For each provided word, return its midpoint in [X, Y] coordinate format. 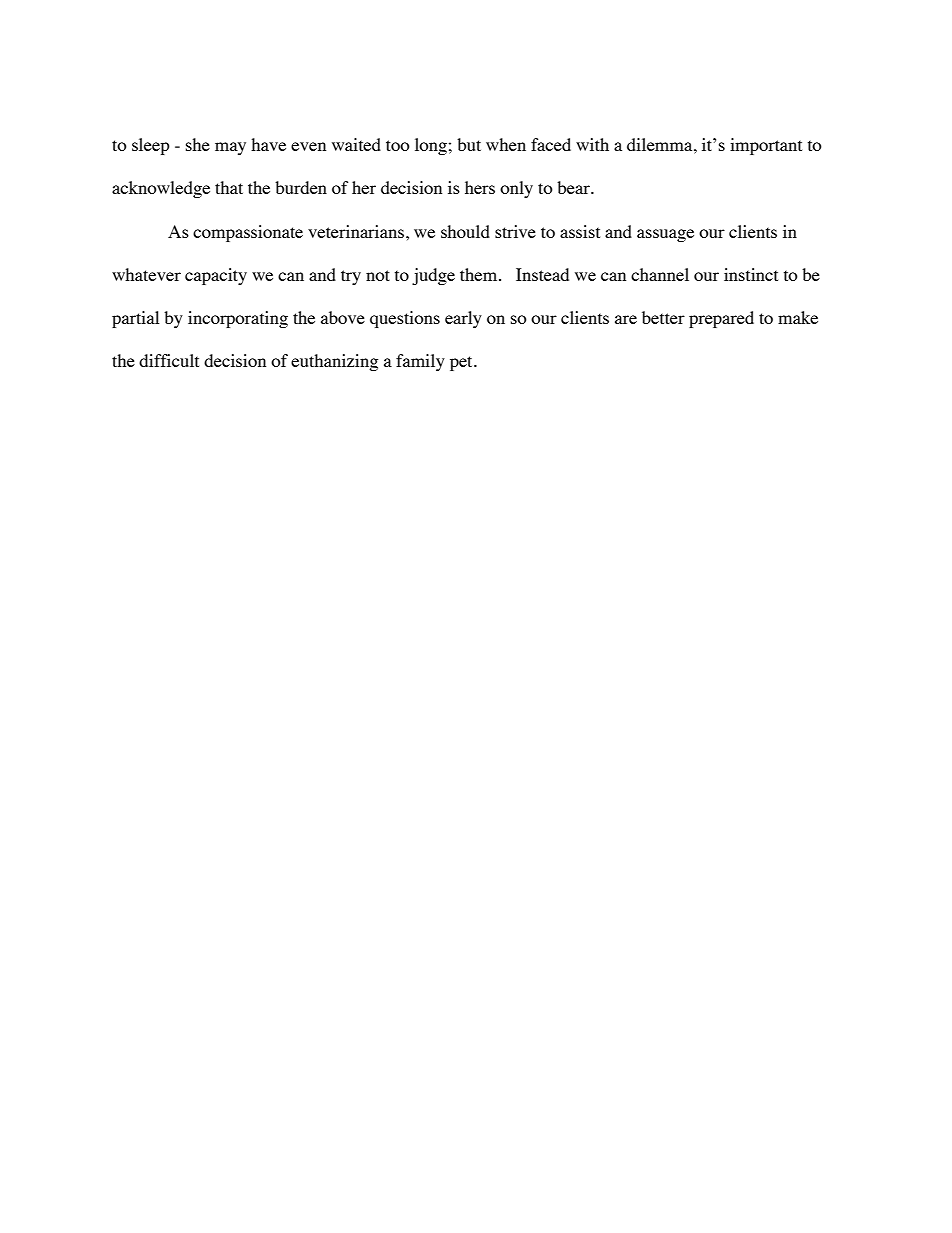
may [230, 148]
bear [574, 187]
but [469, 144]
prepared [721, 319]
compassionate [248, 233]
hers [480, 187]
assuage [665, 235]
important [766, 146]
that [229, 187]
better [663, 317]
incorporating [238, 319]
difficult [169, 360]
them [480, 274]
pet [462, 363]
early [463, 319]
